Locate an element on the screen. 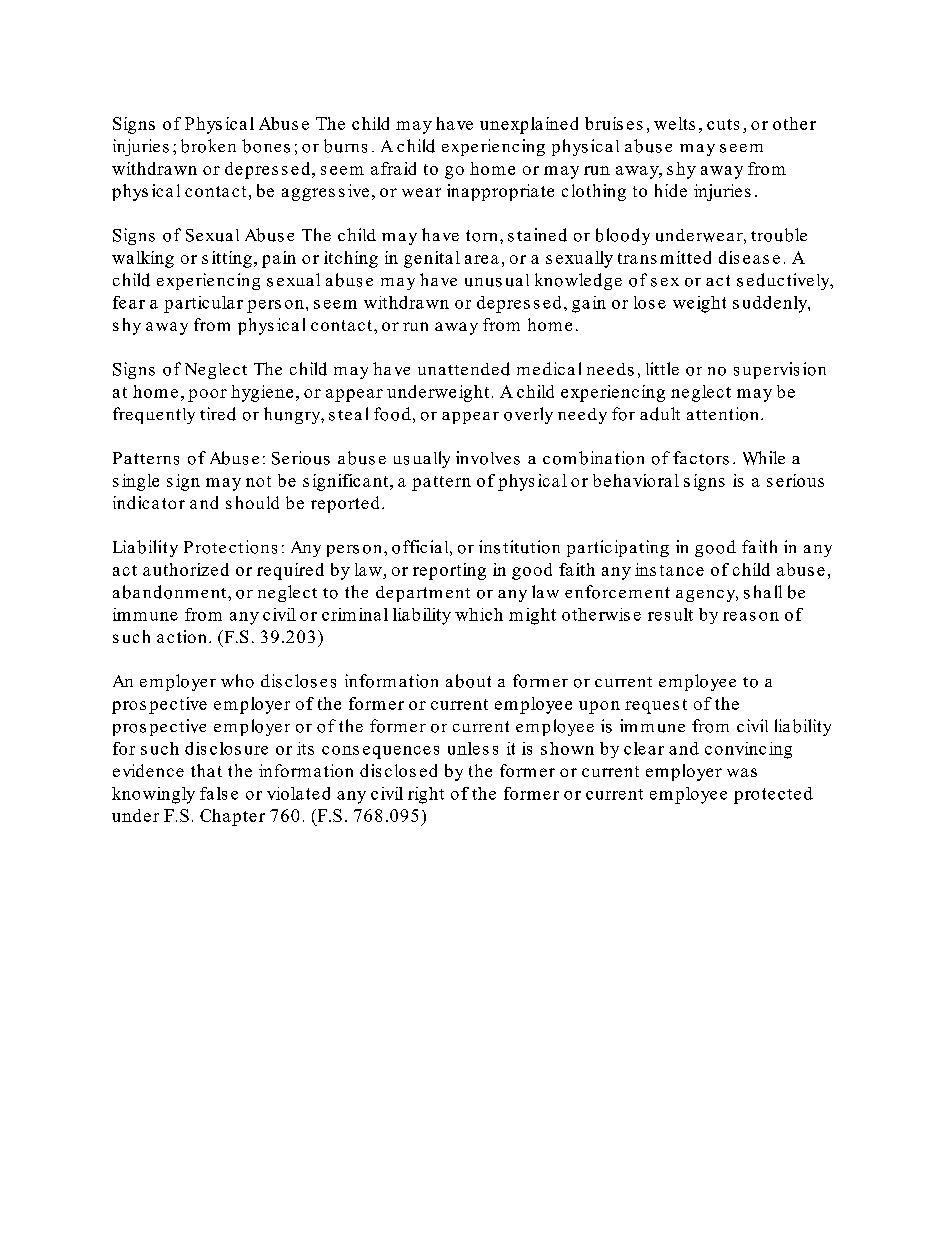 This screenshot has width=952, height=1233. afraid is located at coordinates (393, 168).
